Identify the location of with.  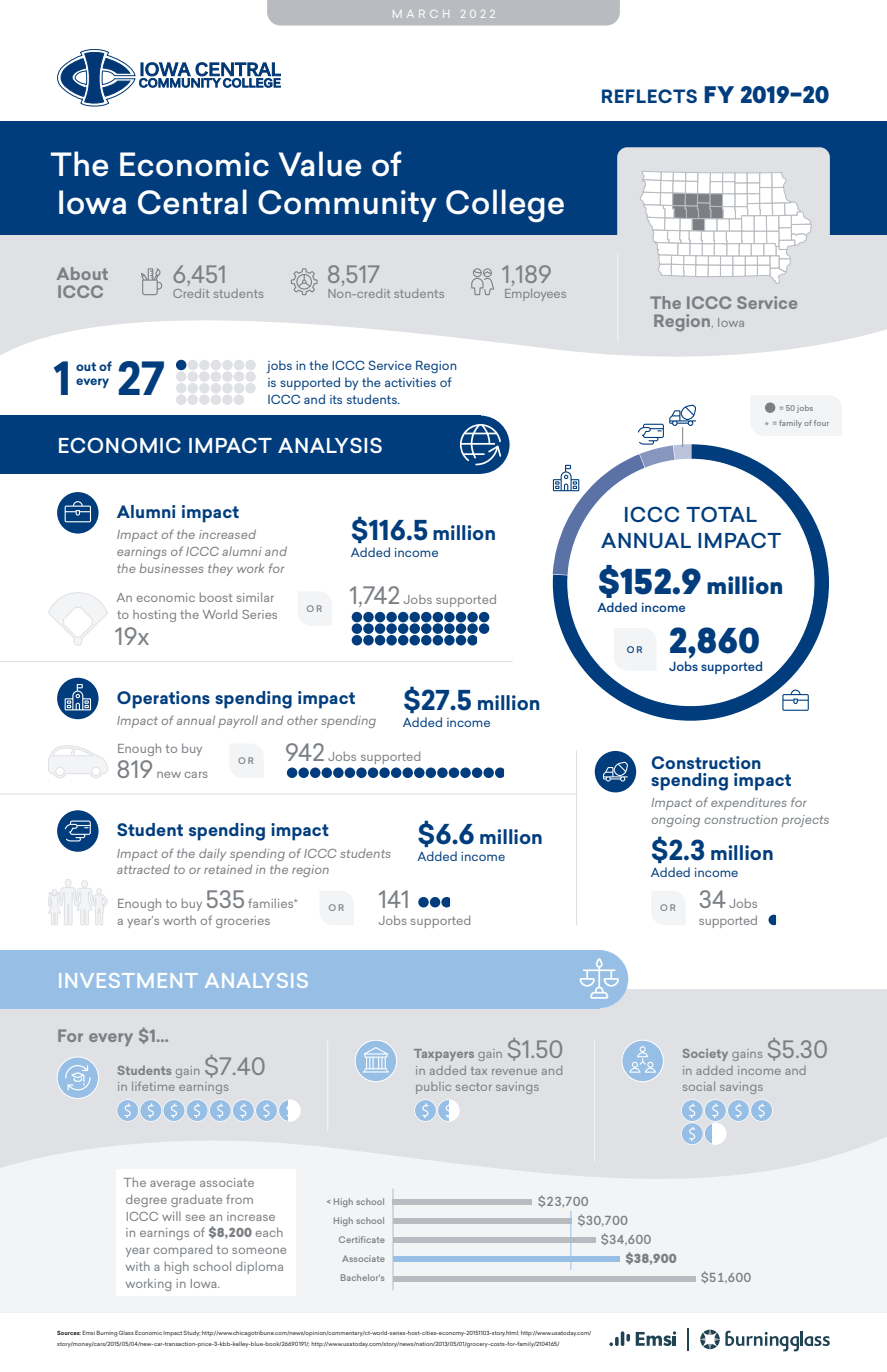
(138, 1266).
